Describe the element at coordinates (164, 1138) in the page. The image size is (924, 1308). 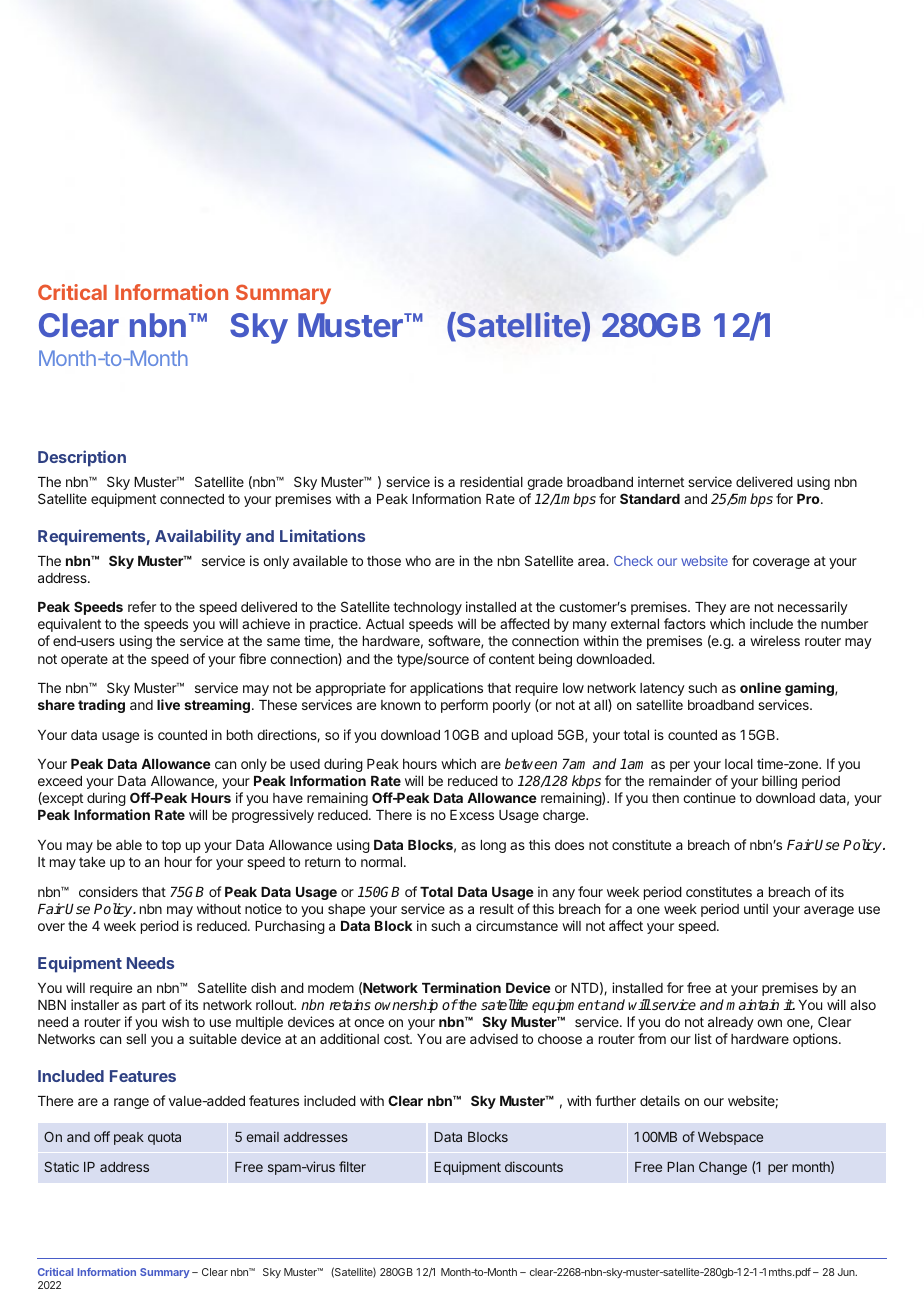
I see `quota` at that location.
